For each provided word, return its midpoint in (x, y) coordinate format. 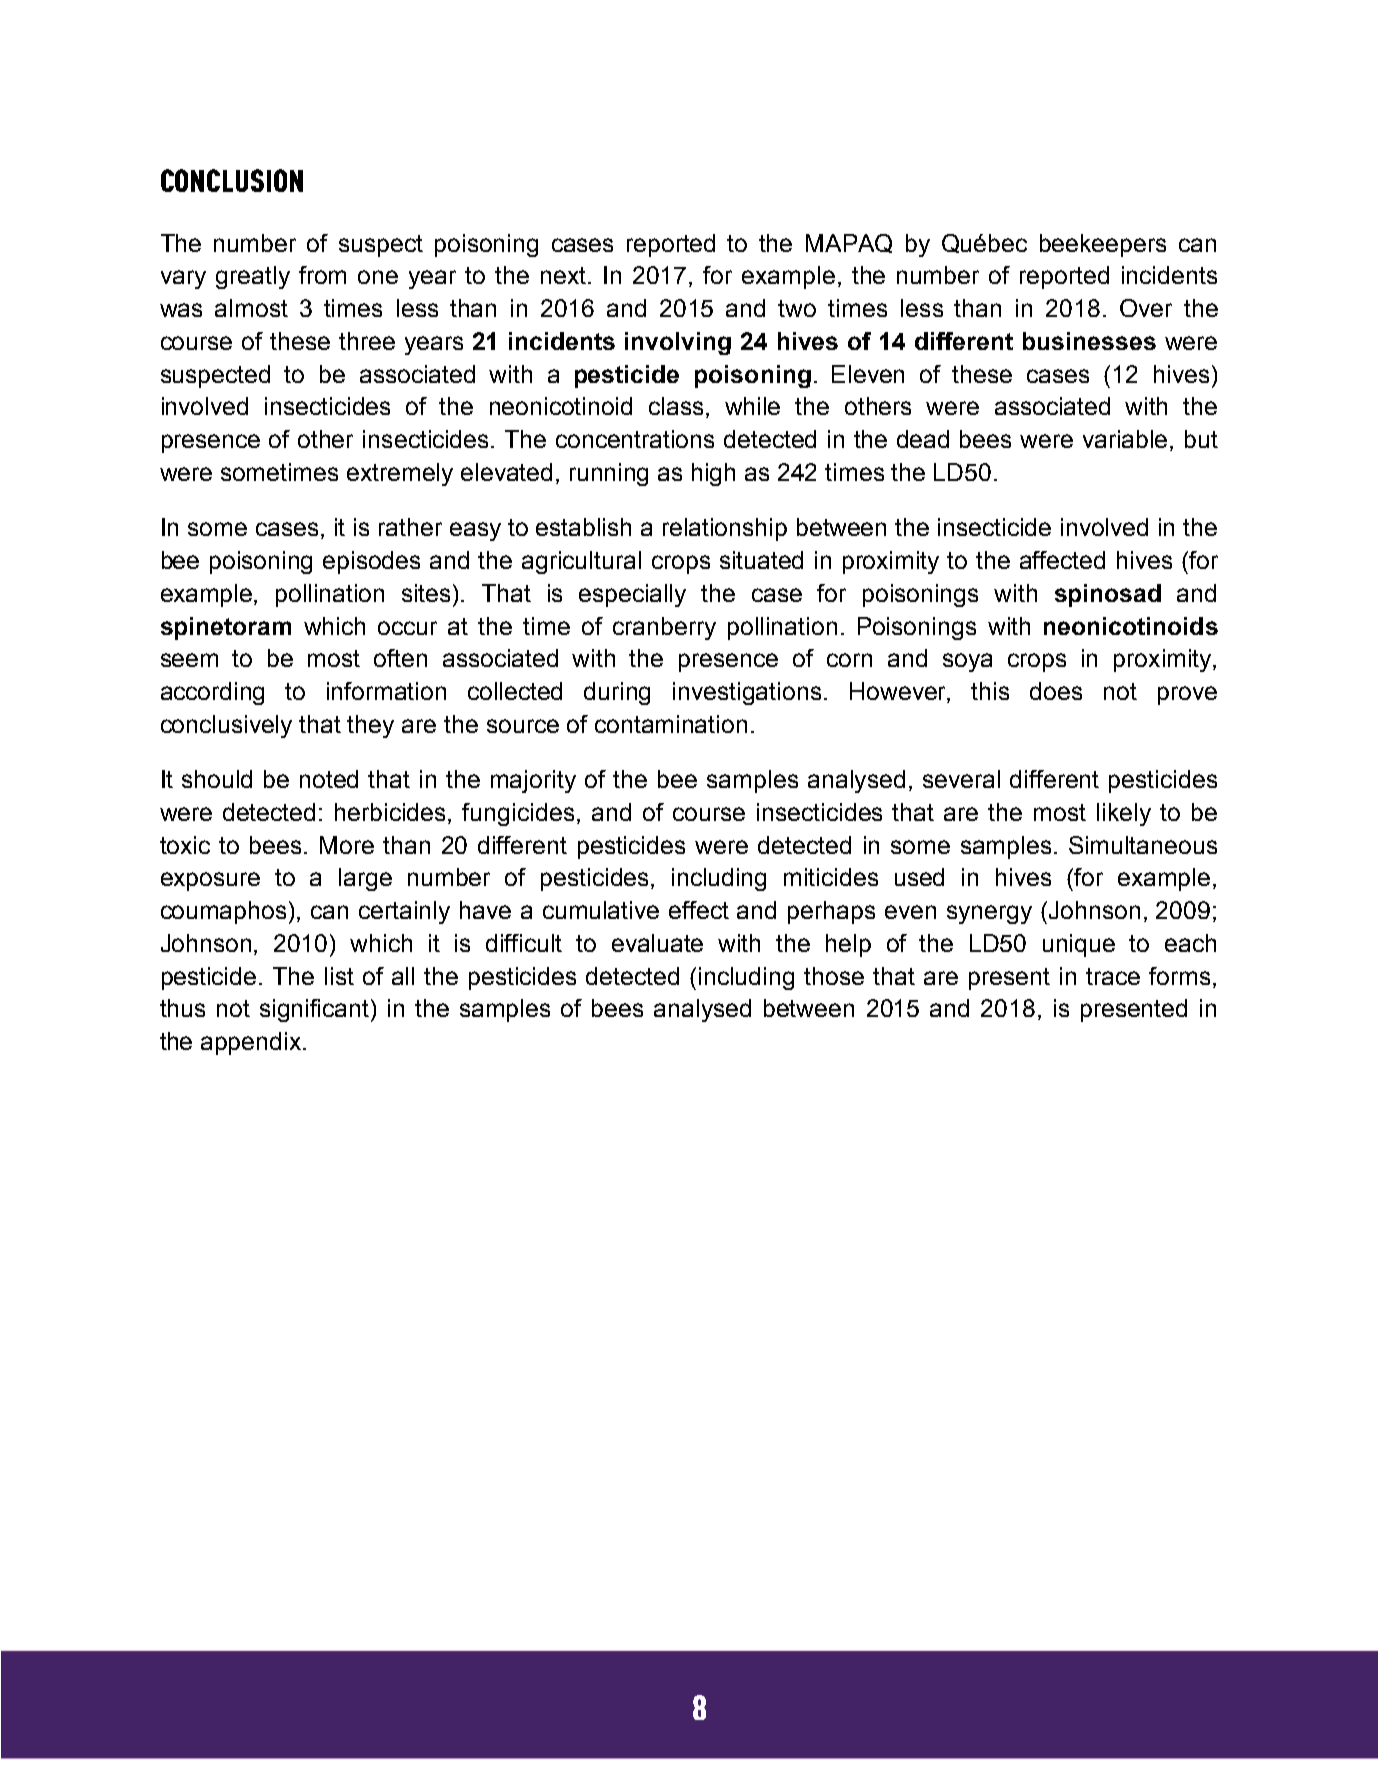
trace (1113, 976)
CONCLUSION (232, 180)
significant (316, 1010)
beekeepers (1103, 245)
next (565, 275)
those (834, 976)
